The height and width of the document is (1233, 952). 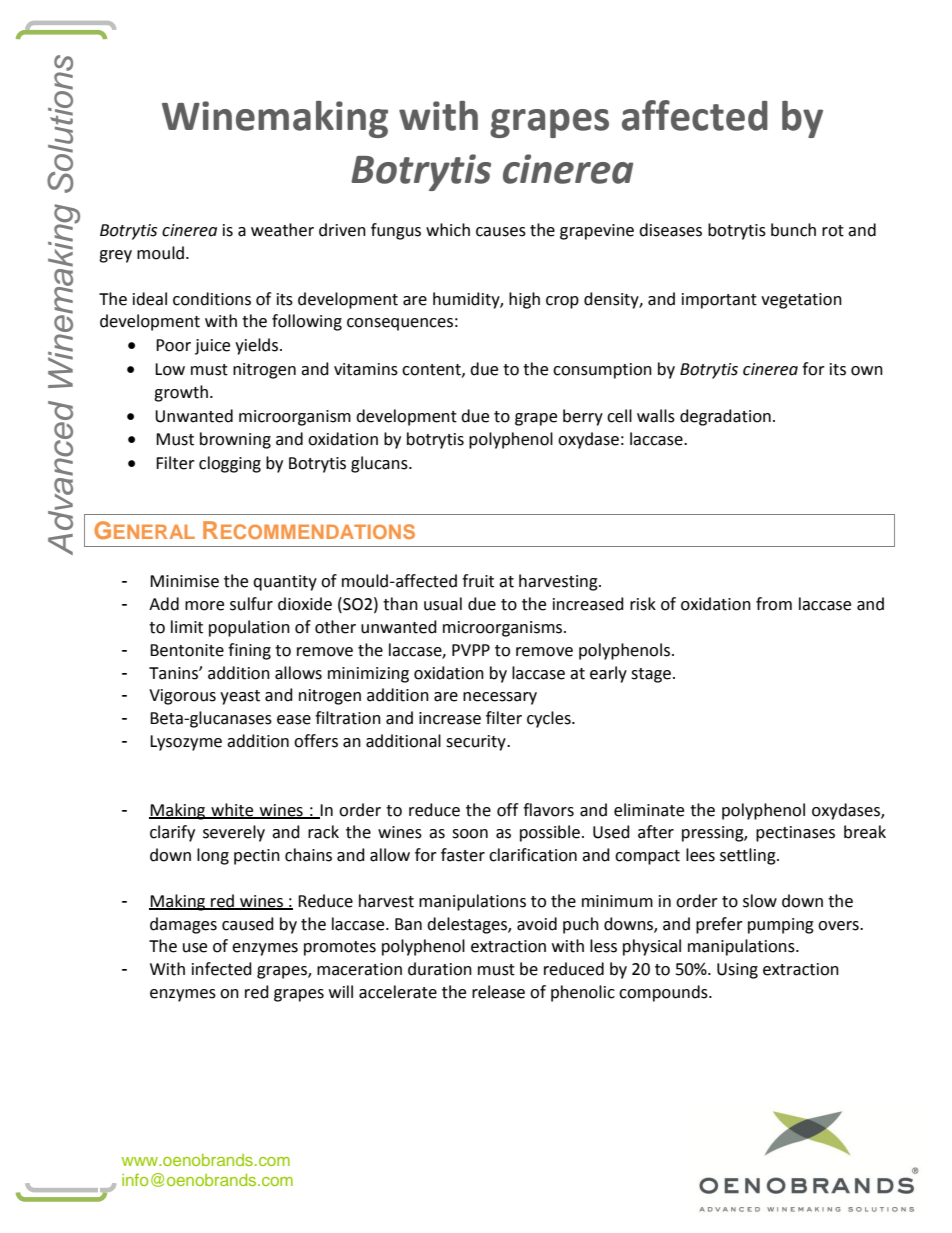 What do you see at coordinates (222, 969) in the document?
I see `infected` at bounding box center [222, 969].
